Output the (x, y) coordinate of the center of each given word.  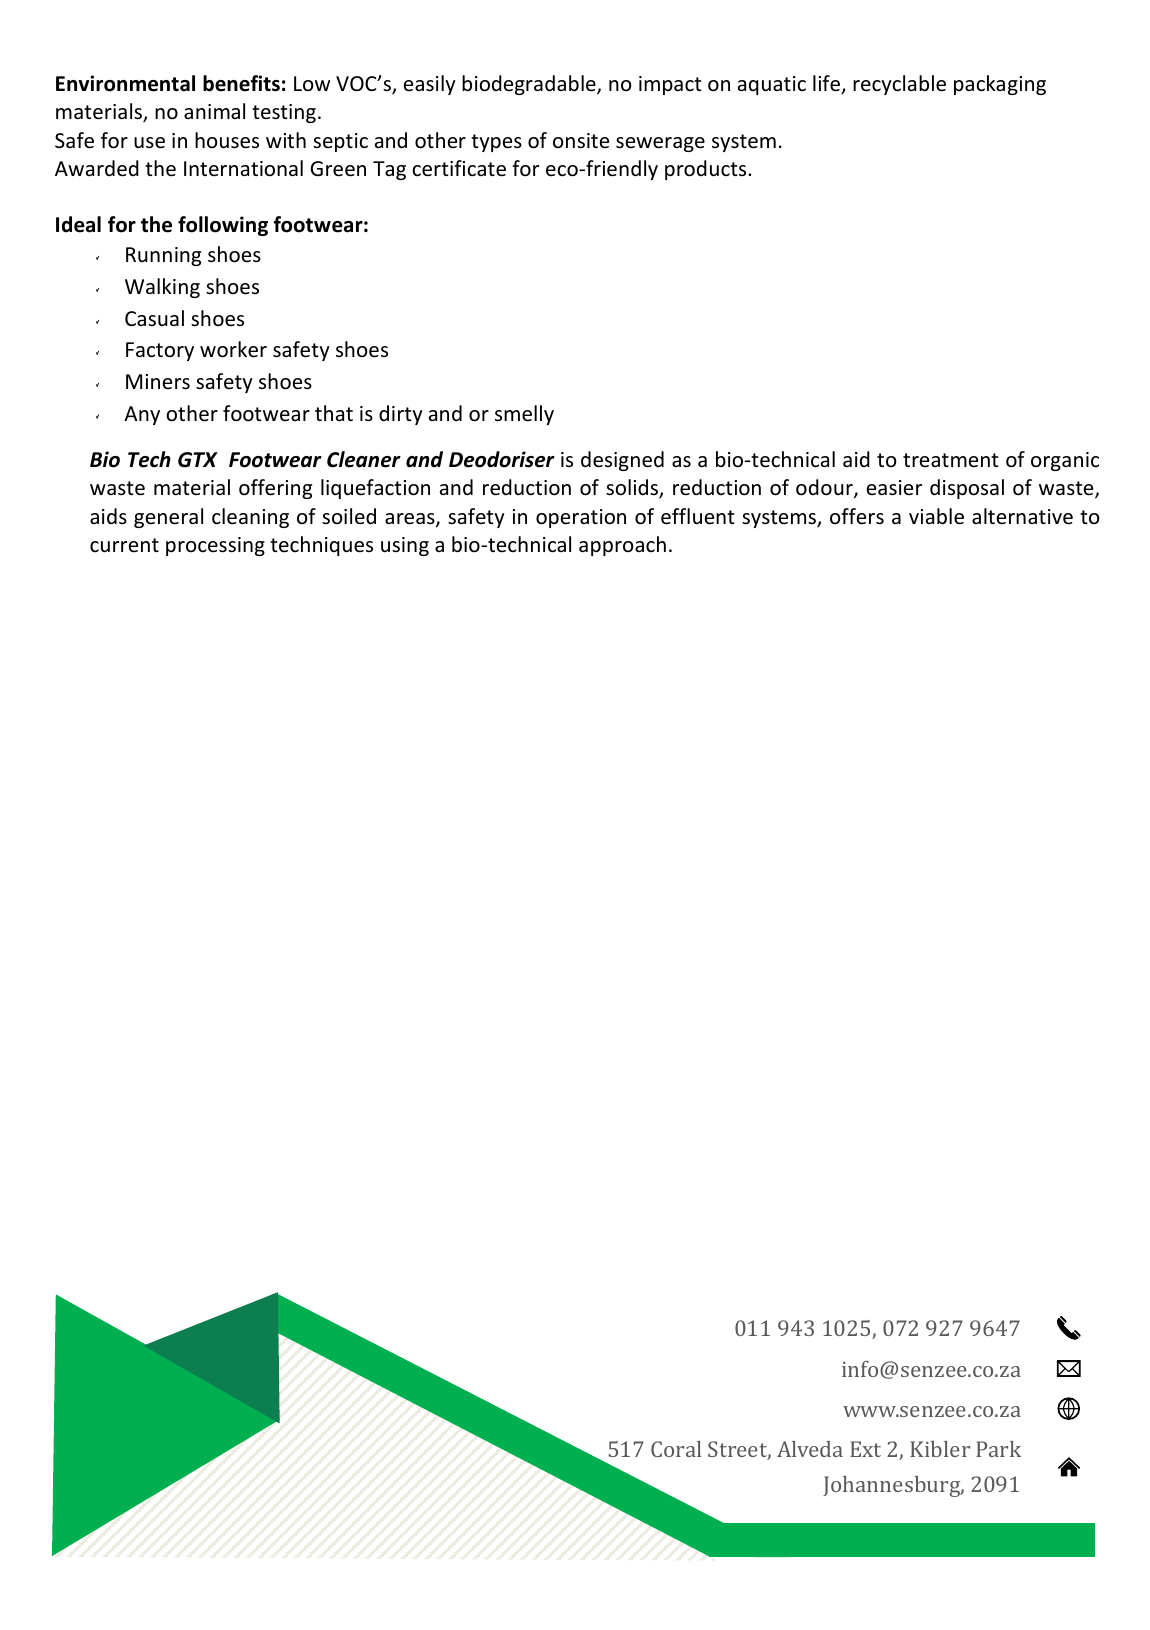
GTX (198, 460)
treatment (950, 460)
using (405, 546)
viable (936, 516)
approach (622, 546)
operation (581, 518)
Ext (865, 1449)
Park (998, 1449)
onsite (581, 140)
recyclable (899, 85)
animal (214, 111)
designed (622, 461)
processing (215, 546)
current (124, 545)
